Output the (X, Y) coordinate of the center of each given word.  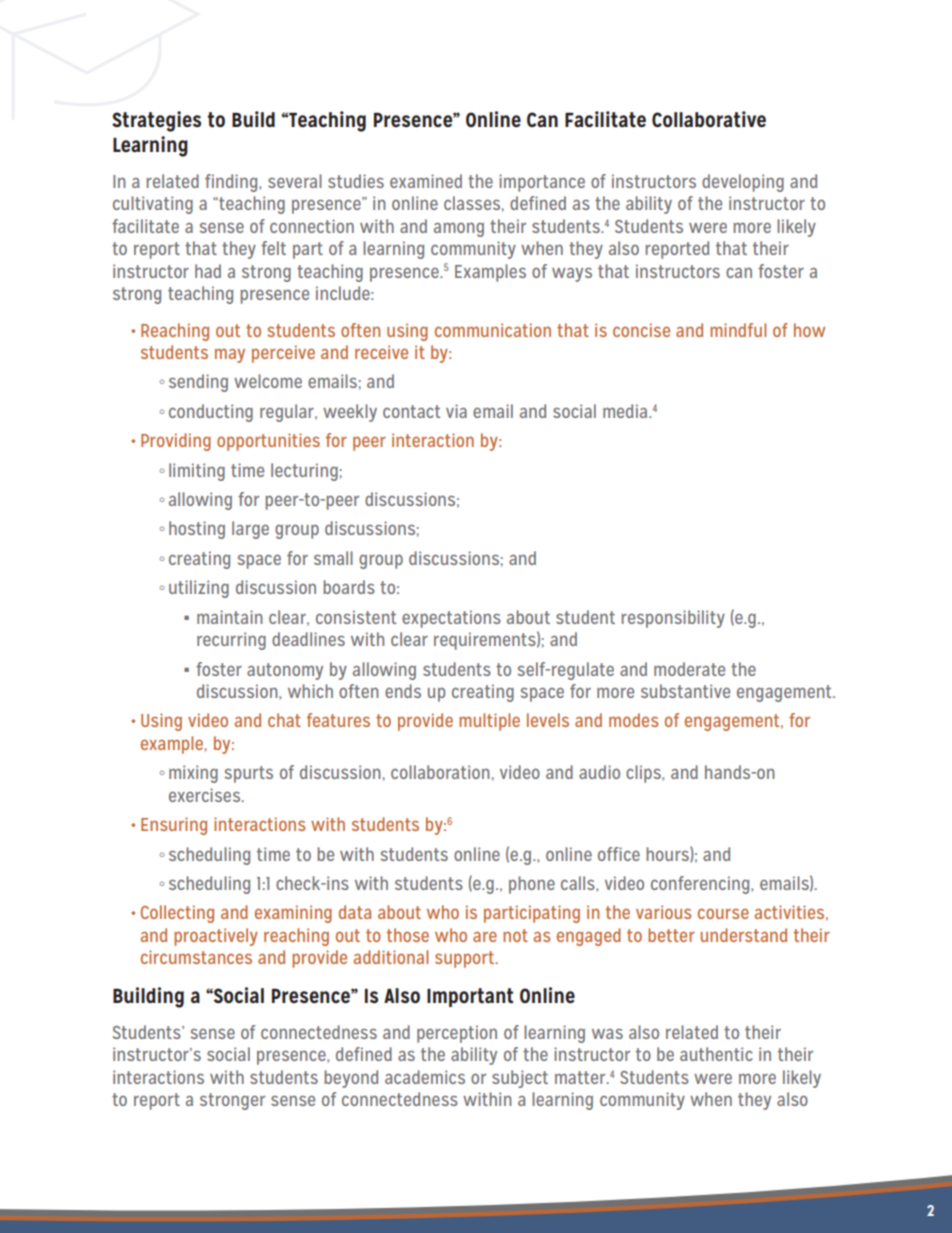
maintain (230, 617)
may (230, 356)
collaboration (440, 772)
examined (426, 181)
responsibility (673, 619)
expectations (451, 619)
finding (232, 183)
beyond (351, 1079)
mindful (738, 330)
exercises (206, 795)
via (456, 411)
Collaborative (709, 119)
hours (668, 854)
